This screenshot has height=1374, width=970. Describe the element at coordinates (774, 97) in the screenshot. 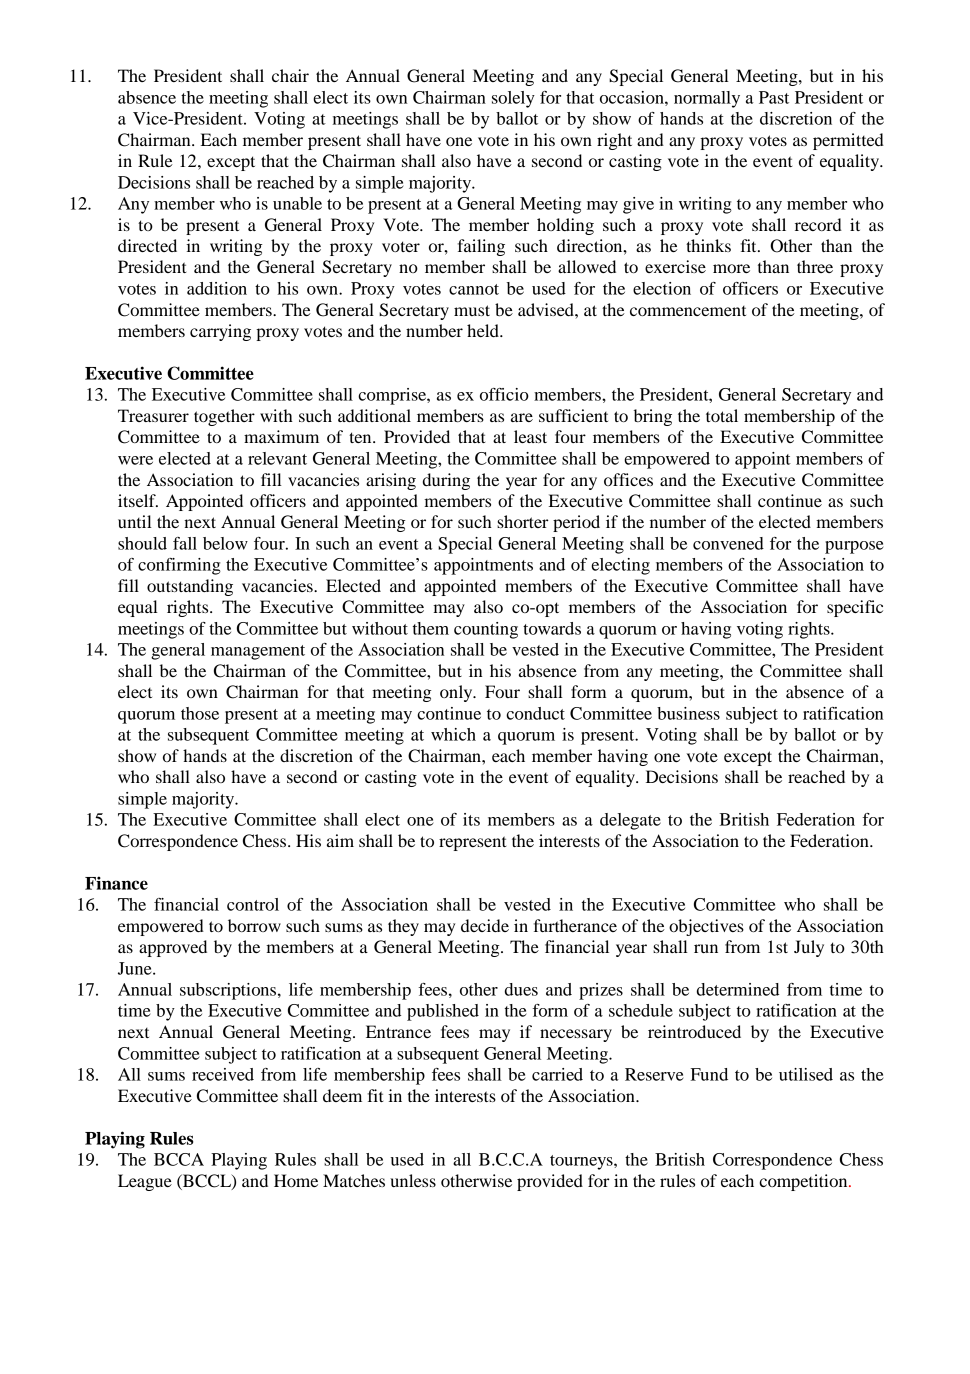

I see `Past` at that location.
